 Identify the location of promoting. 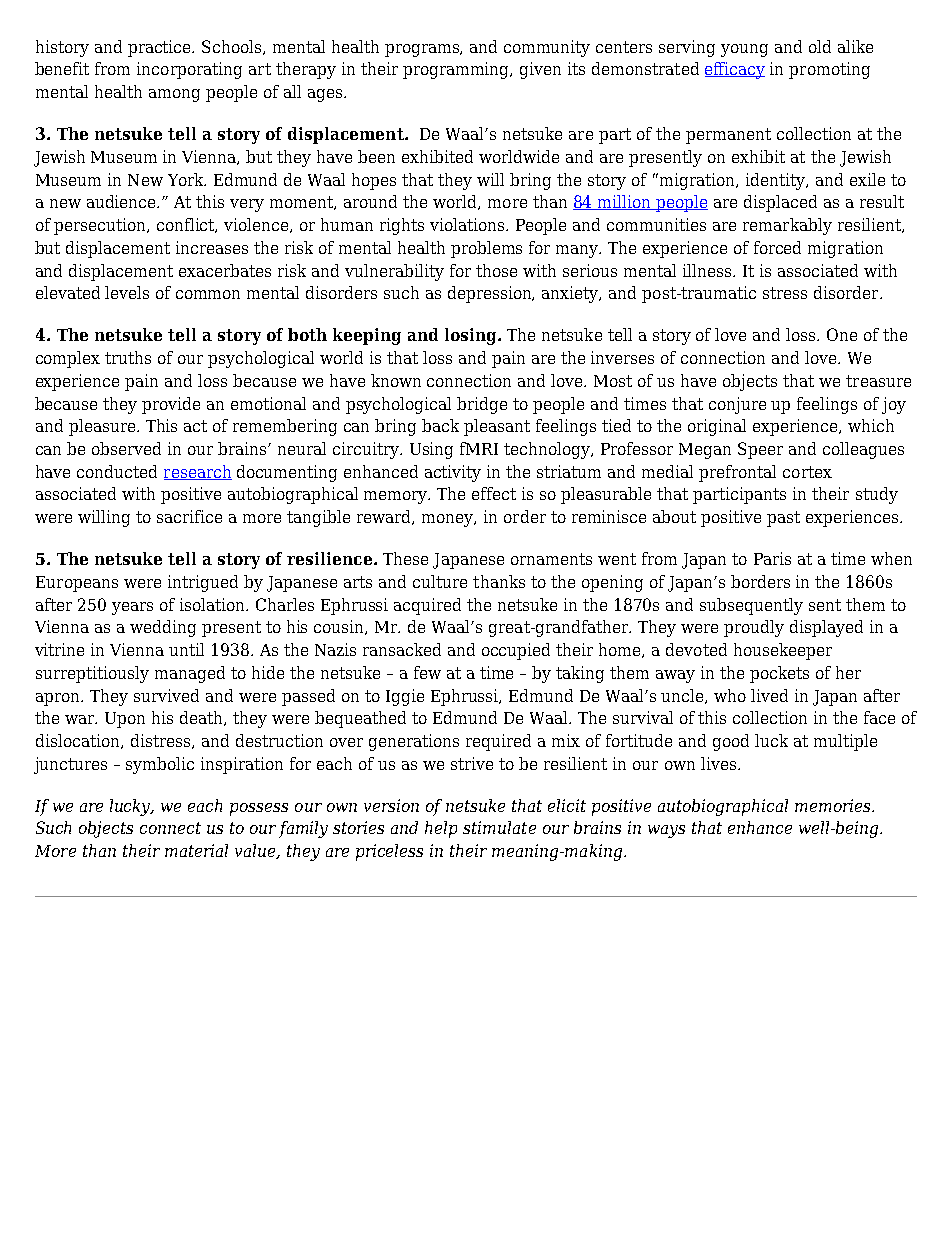
(829, 70).
